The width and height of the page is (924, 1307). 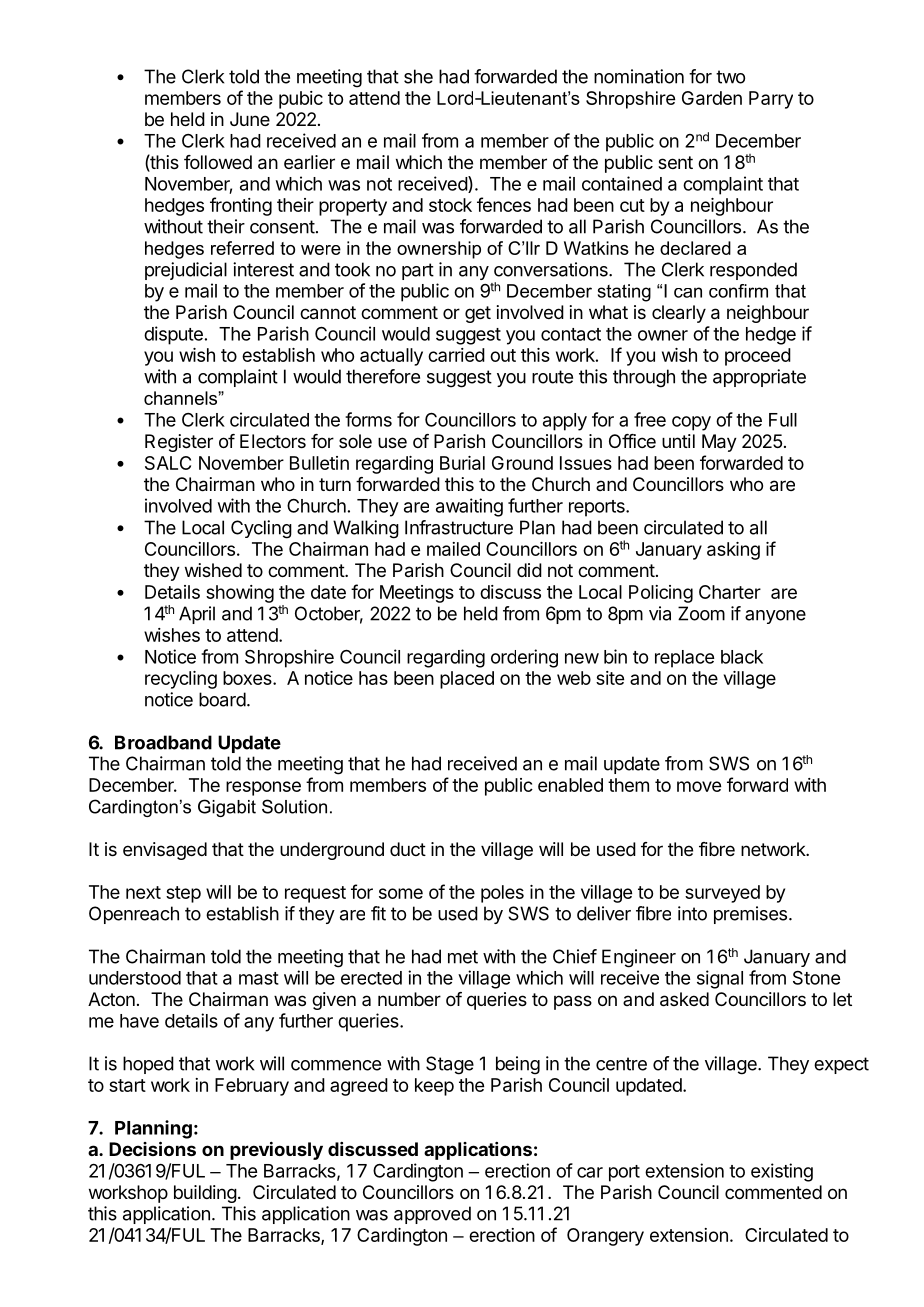 What do you see at coordinates (227, 808) in the page?
I see `Gigabit` at bounding box center [227, 808].
